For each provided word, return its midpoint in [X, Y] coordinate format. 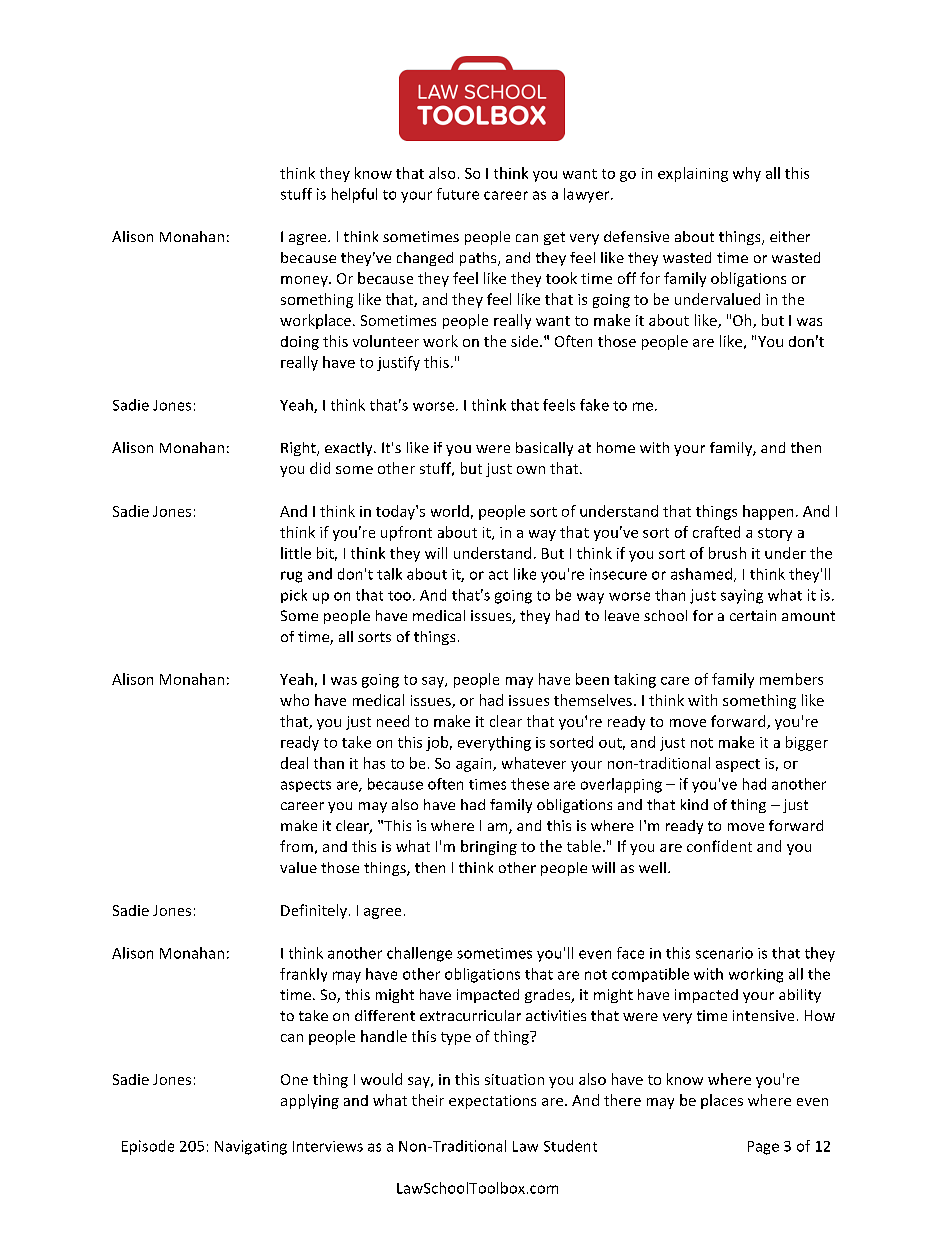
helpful [354, 195]
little [296, 553]
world [450, 511]
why [747, 174]
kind [694, 804]
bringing [489, 847]
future [458, 194]
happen [768, 512]
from [296, 846]
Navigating [251, 1147]
